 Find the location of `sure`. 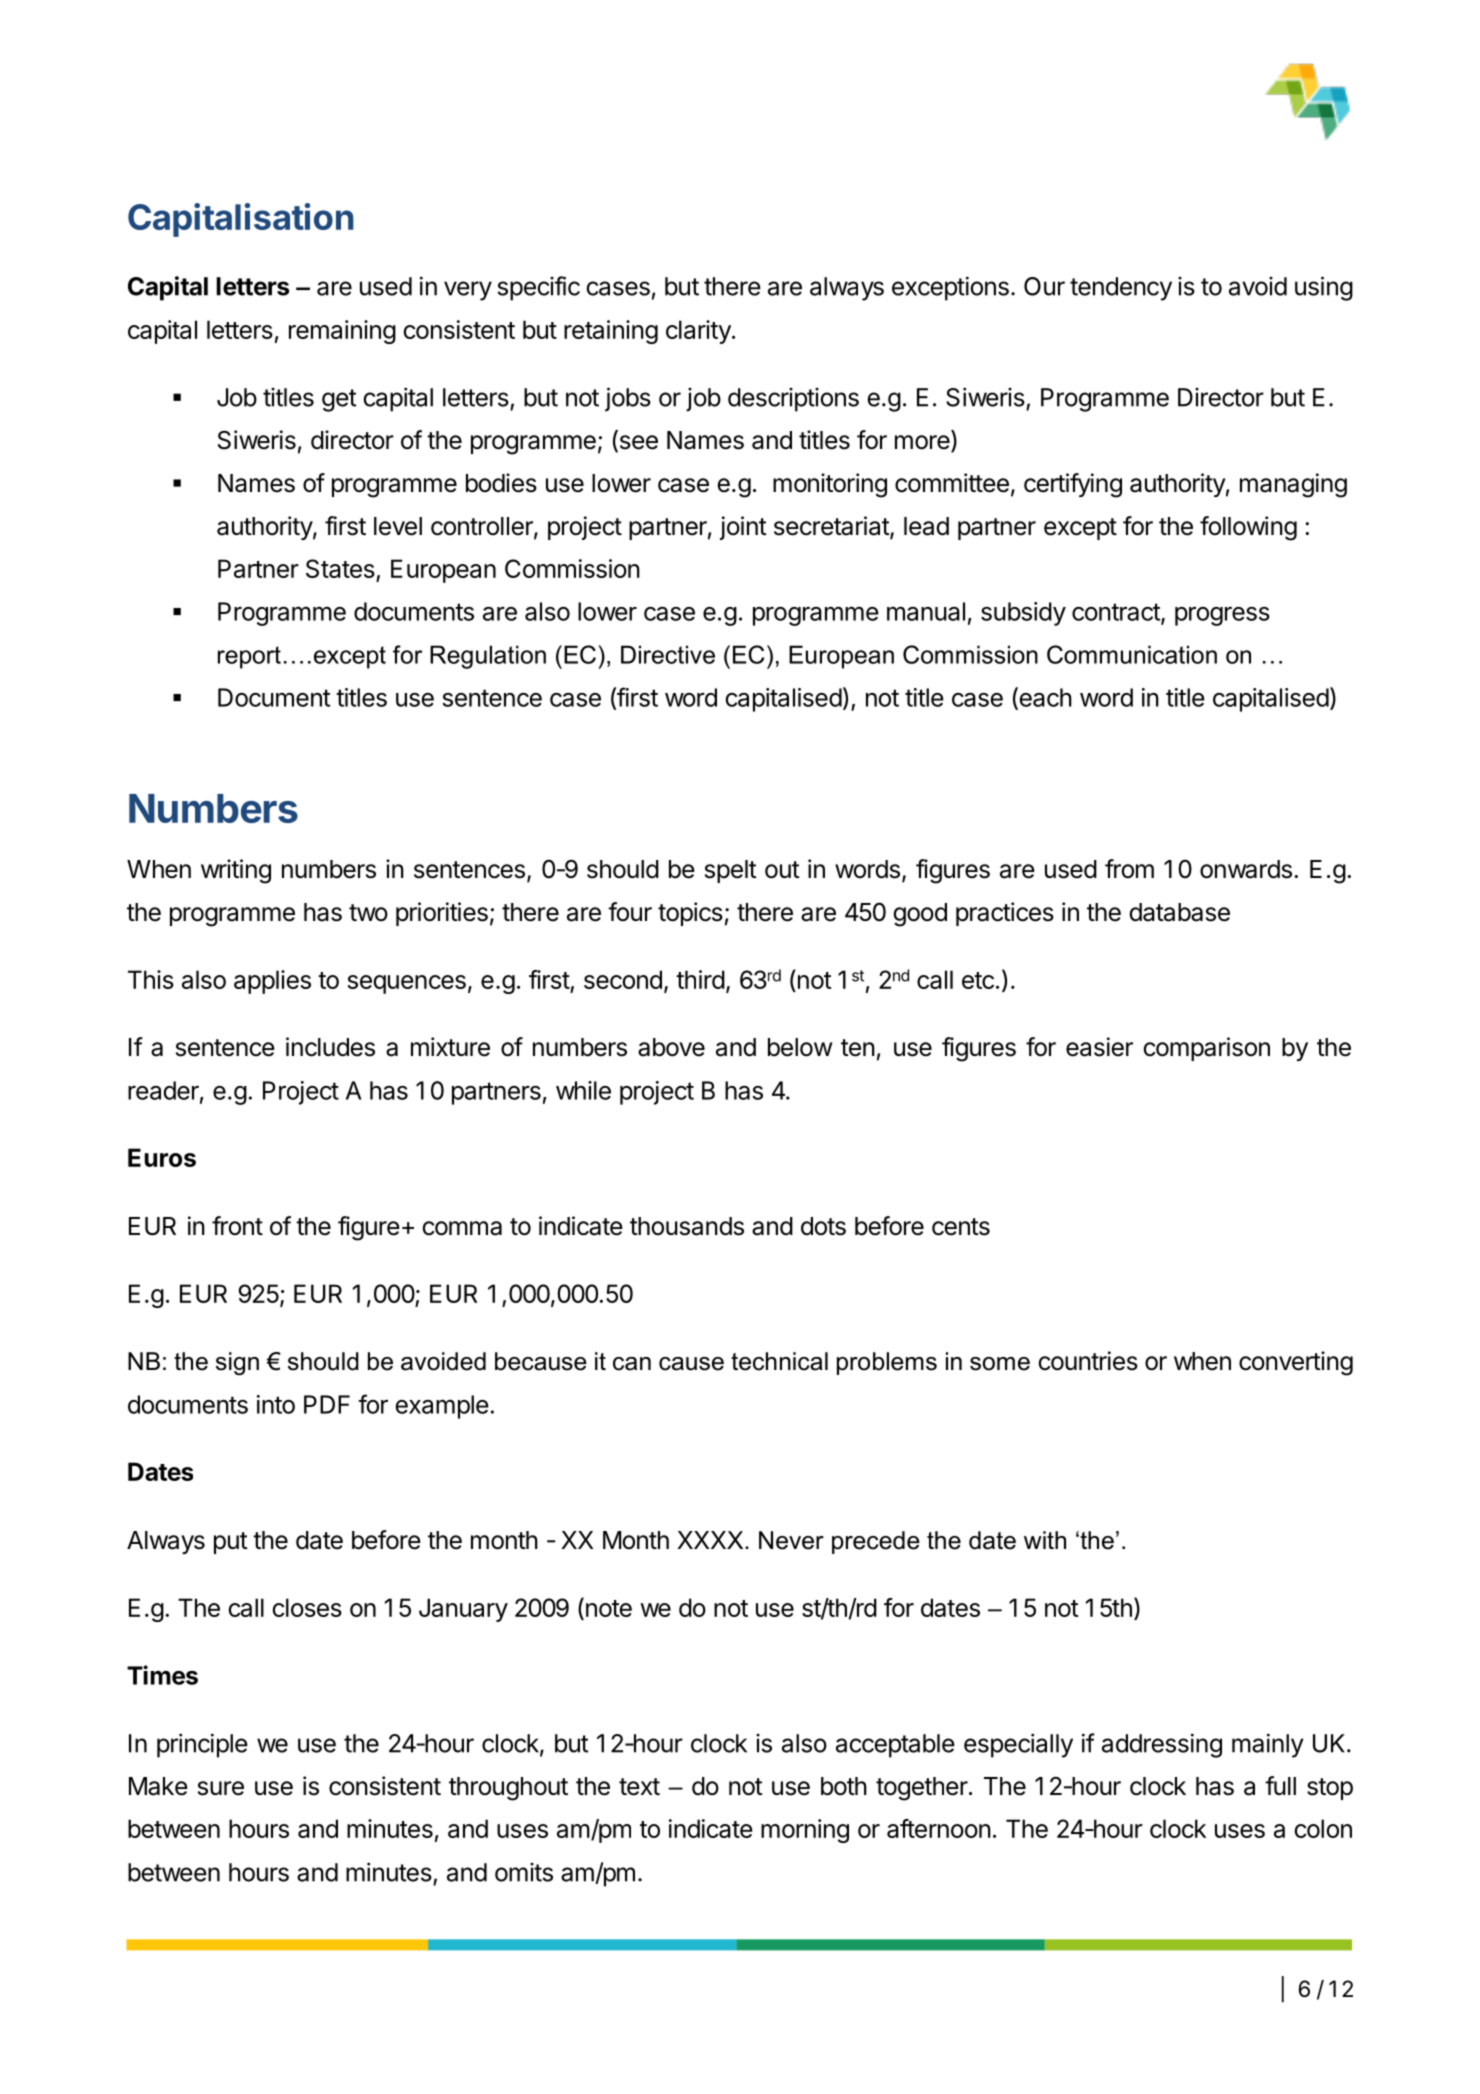

sure is located at coordinates (221, 1788).
